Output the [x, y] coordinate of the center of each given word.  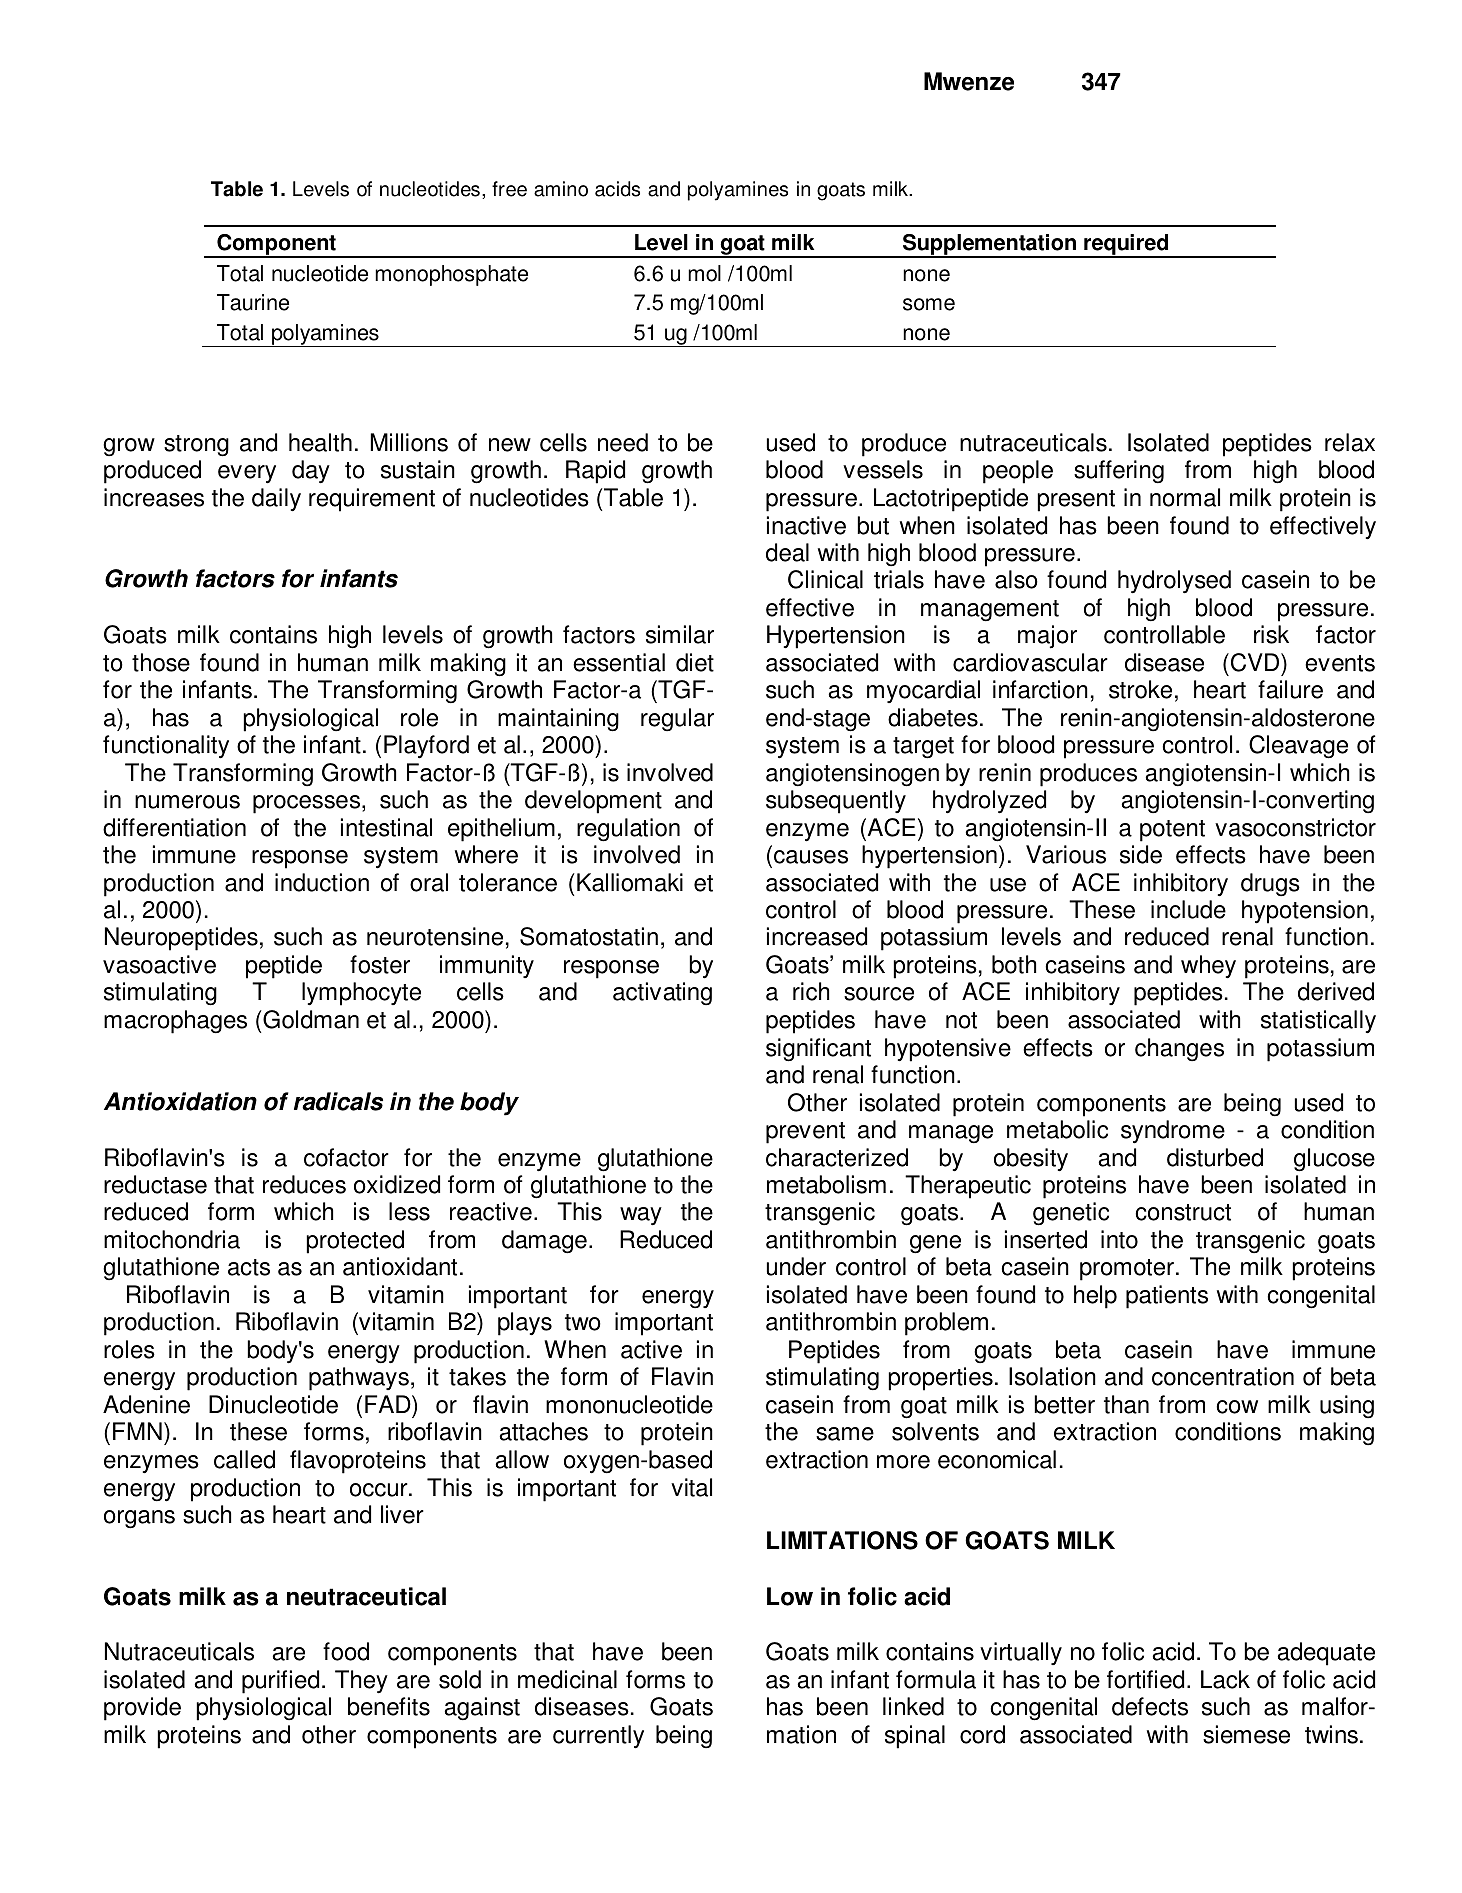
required [1126, 246]
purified [280, 1682]
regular [677, 719]
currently [598, 1737]
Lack [1225, 1679]
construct [1183, 1212]
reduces [304, 1184]
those [161, 662]
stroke [1140, 689]
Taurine [253, 302]
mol [704, 273]
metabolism [826, 1184]
